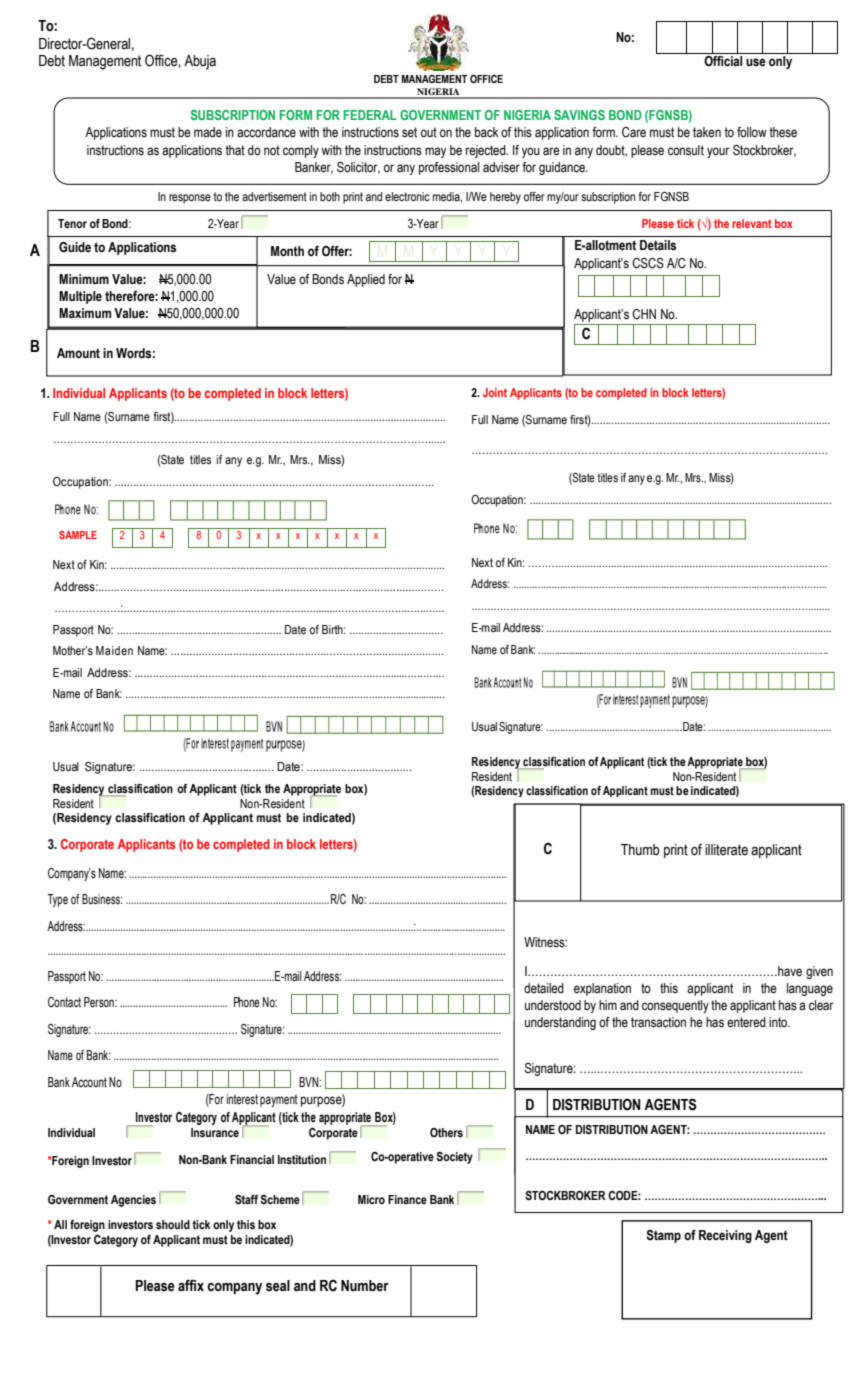 This screenshot has height=1400, width=849. Describe the element at coordinates (725, 1236) in the screenshot. I see `Receiving` at that location.
